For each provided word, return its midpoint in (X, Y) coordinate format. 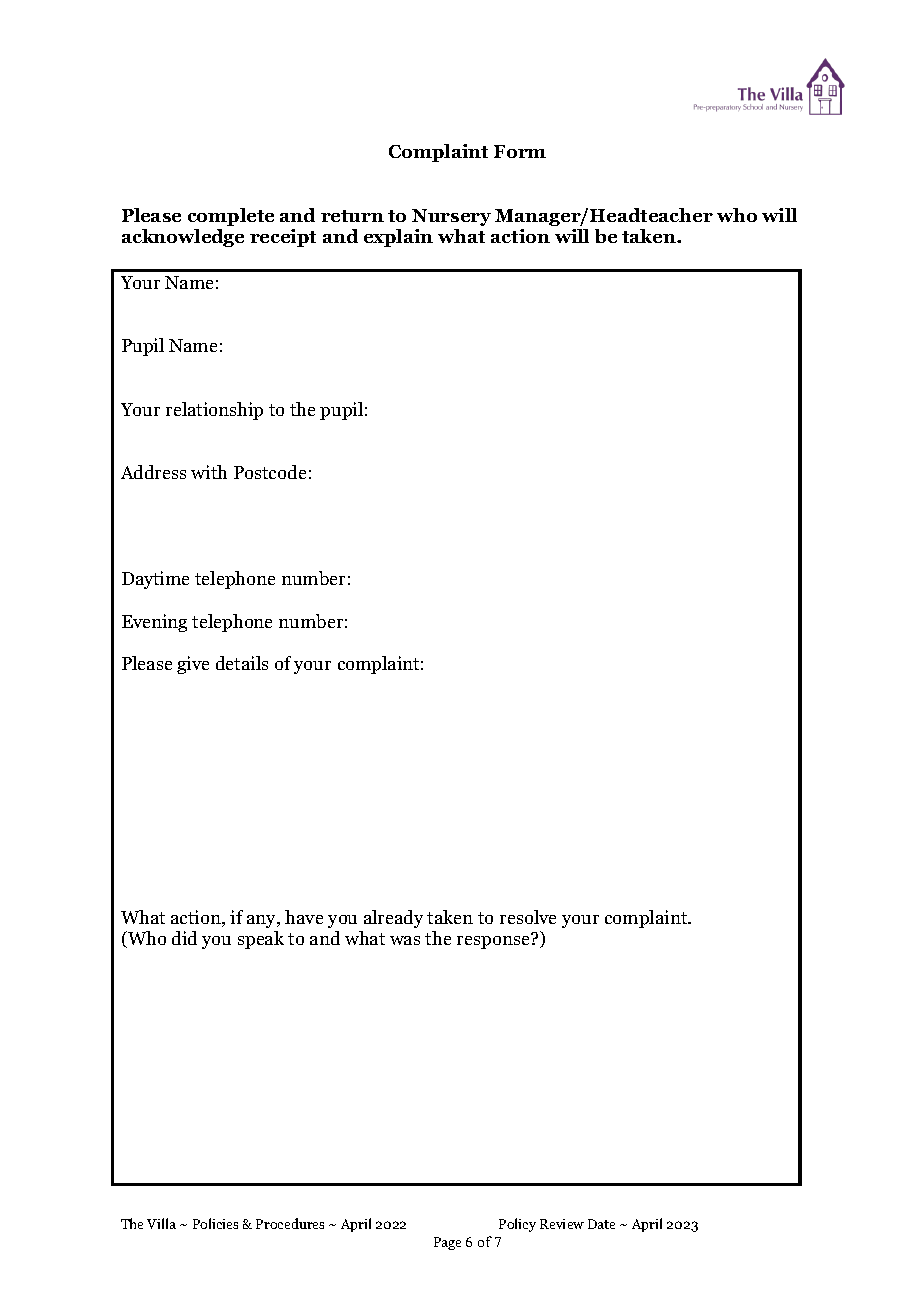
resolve (528, 917)
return (352, 216)
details (242, 663)
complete (231, 217)
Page (447, 1243)
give (193, 665)
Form (520, 151)
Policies (215, 1223)
